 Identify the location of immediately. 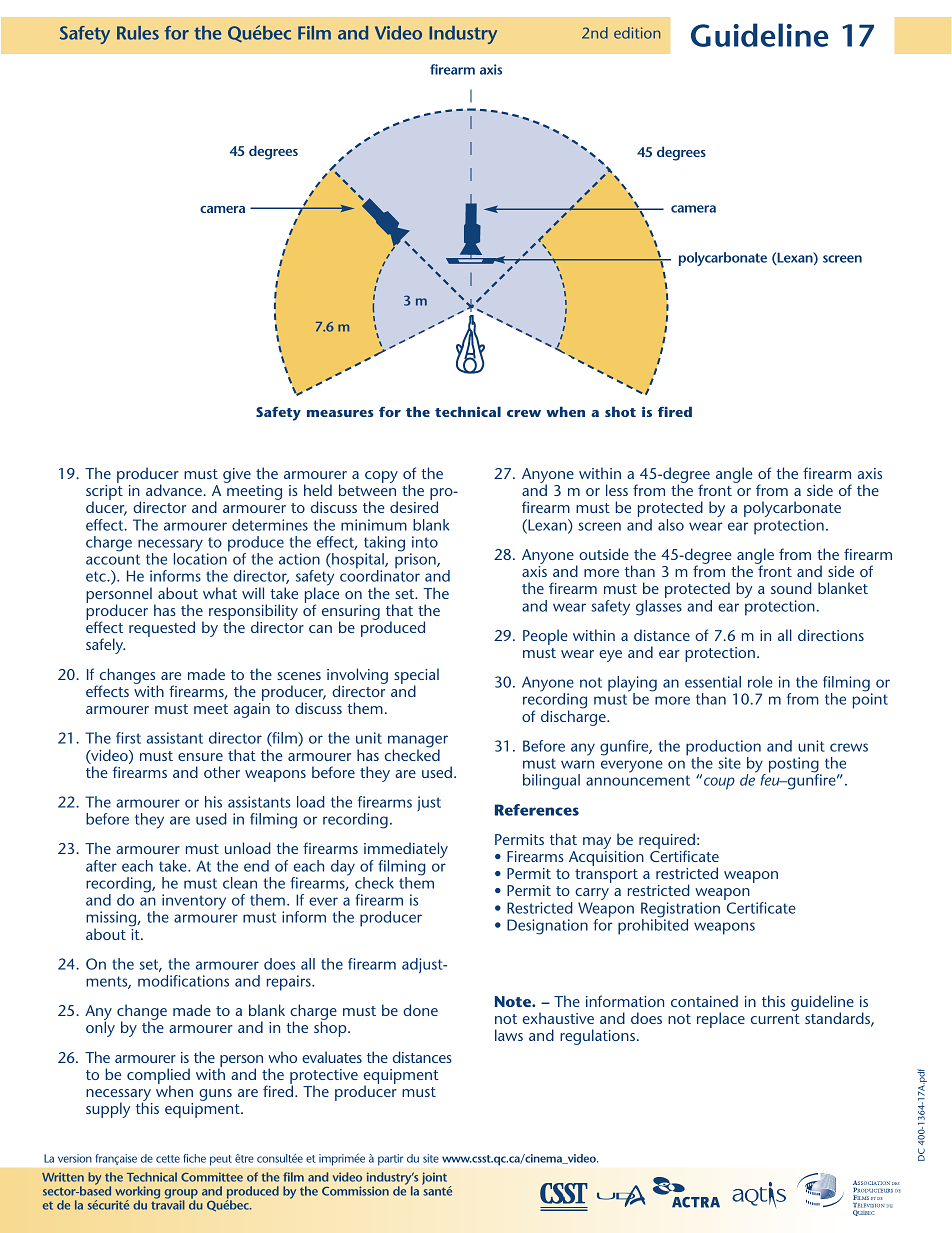
(406, 851).
